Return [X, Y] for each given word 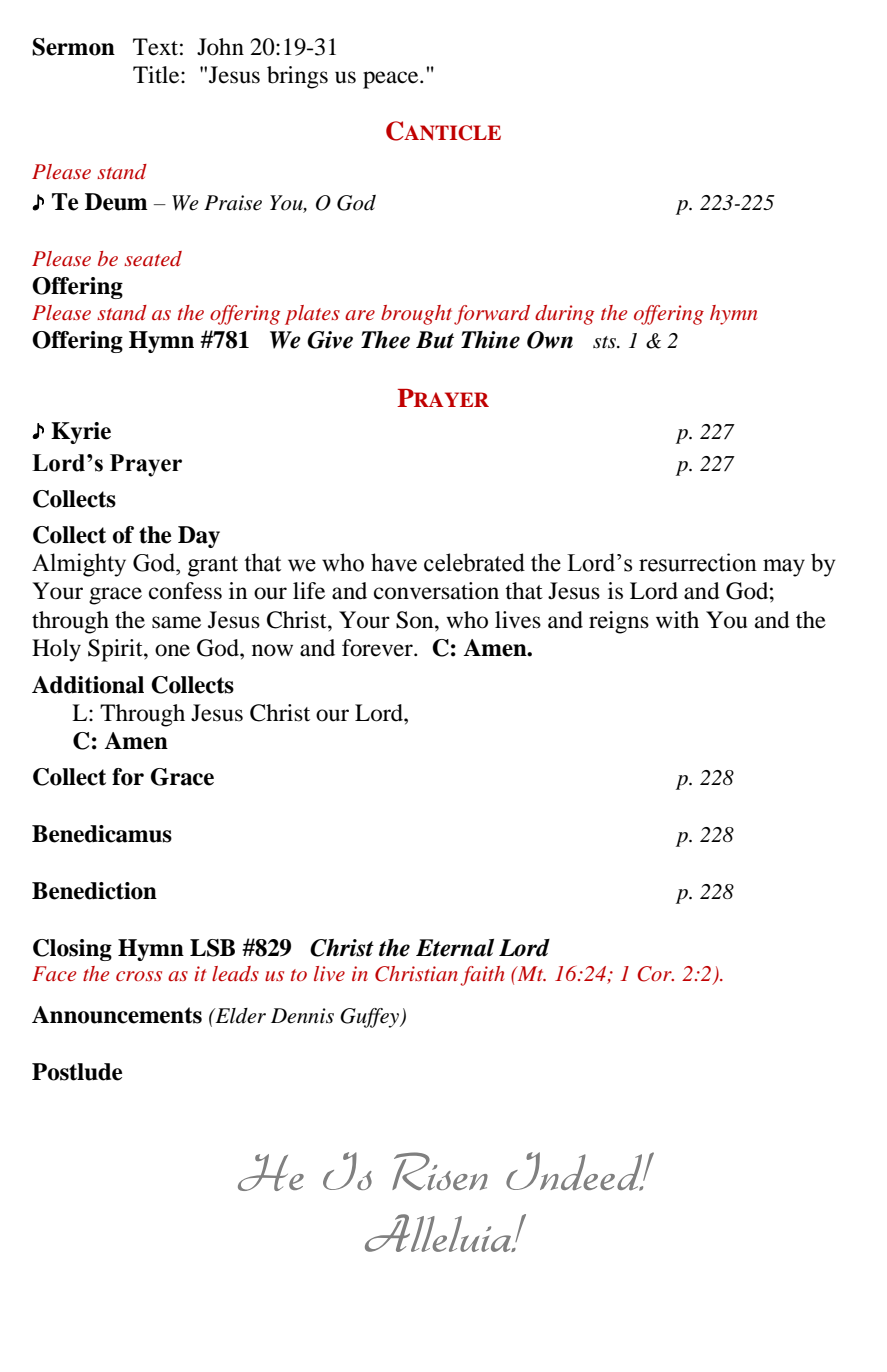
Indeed [575, 1171]
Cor [655, 974]
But [435, 339]
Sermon [73, 47]
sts [606, 342]
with [677, 619]
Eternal [455, 948]
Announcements [117, 1015]
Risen [440, 1171]
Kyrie [81, 433]
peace [392, 80]
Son [416, 620]
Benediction [94, 891]
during [564, 315]
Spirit [116, 650]
